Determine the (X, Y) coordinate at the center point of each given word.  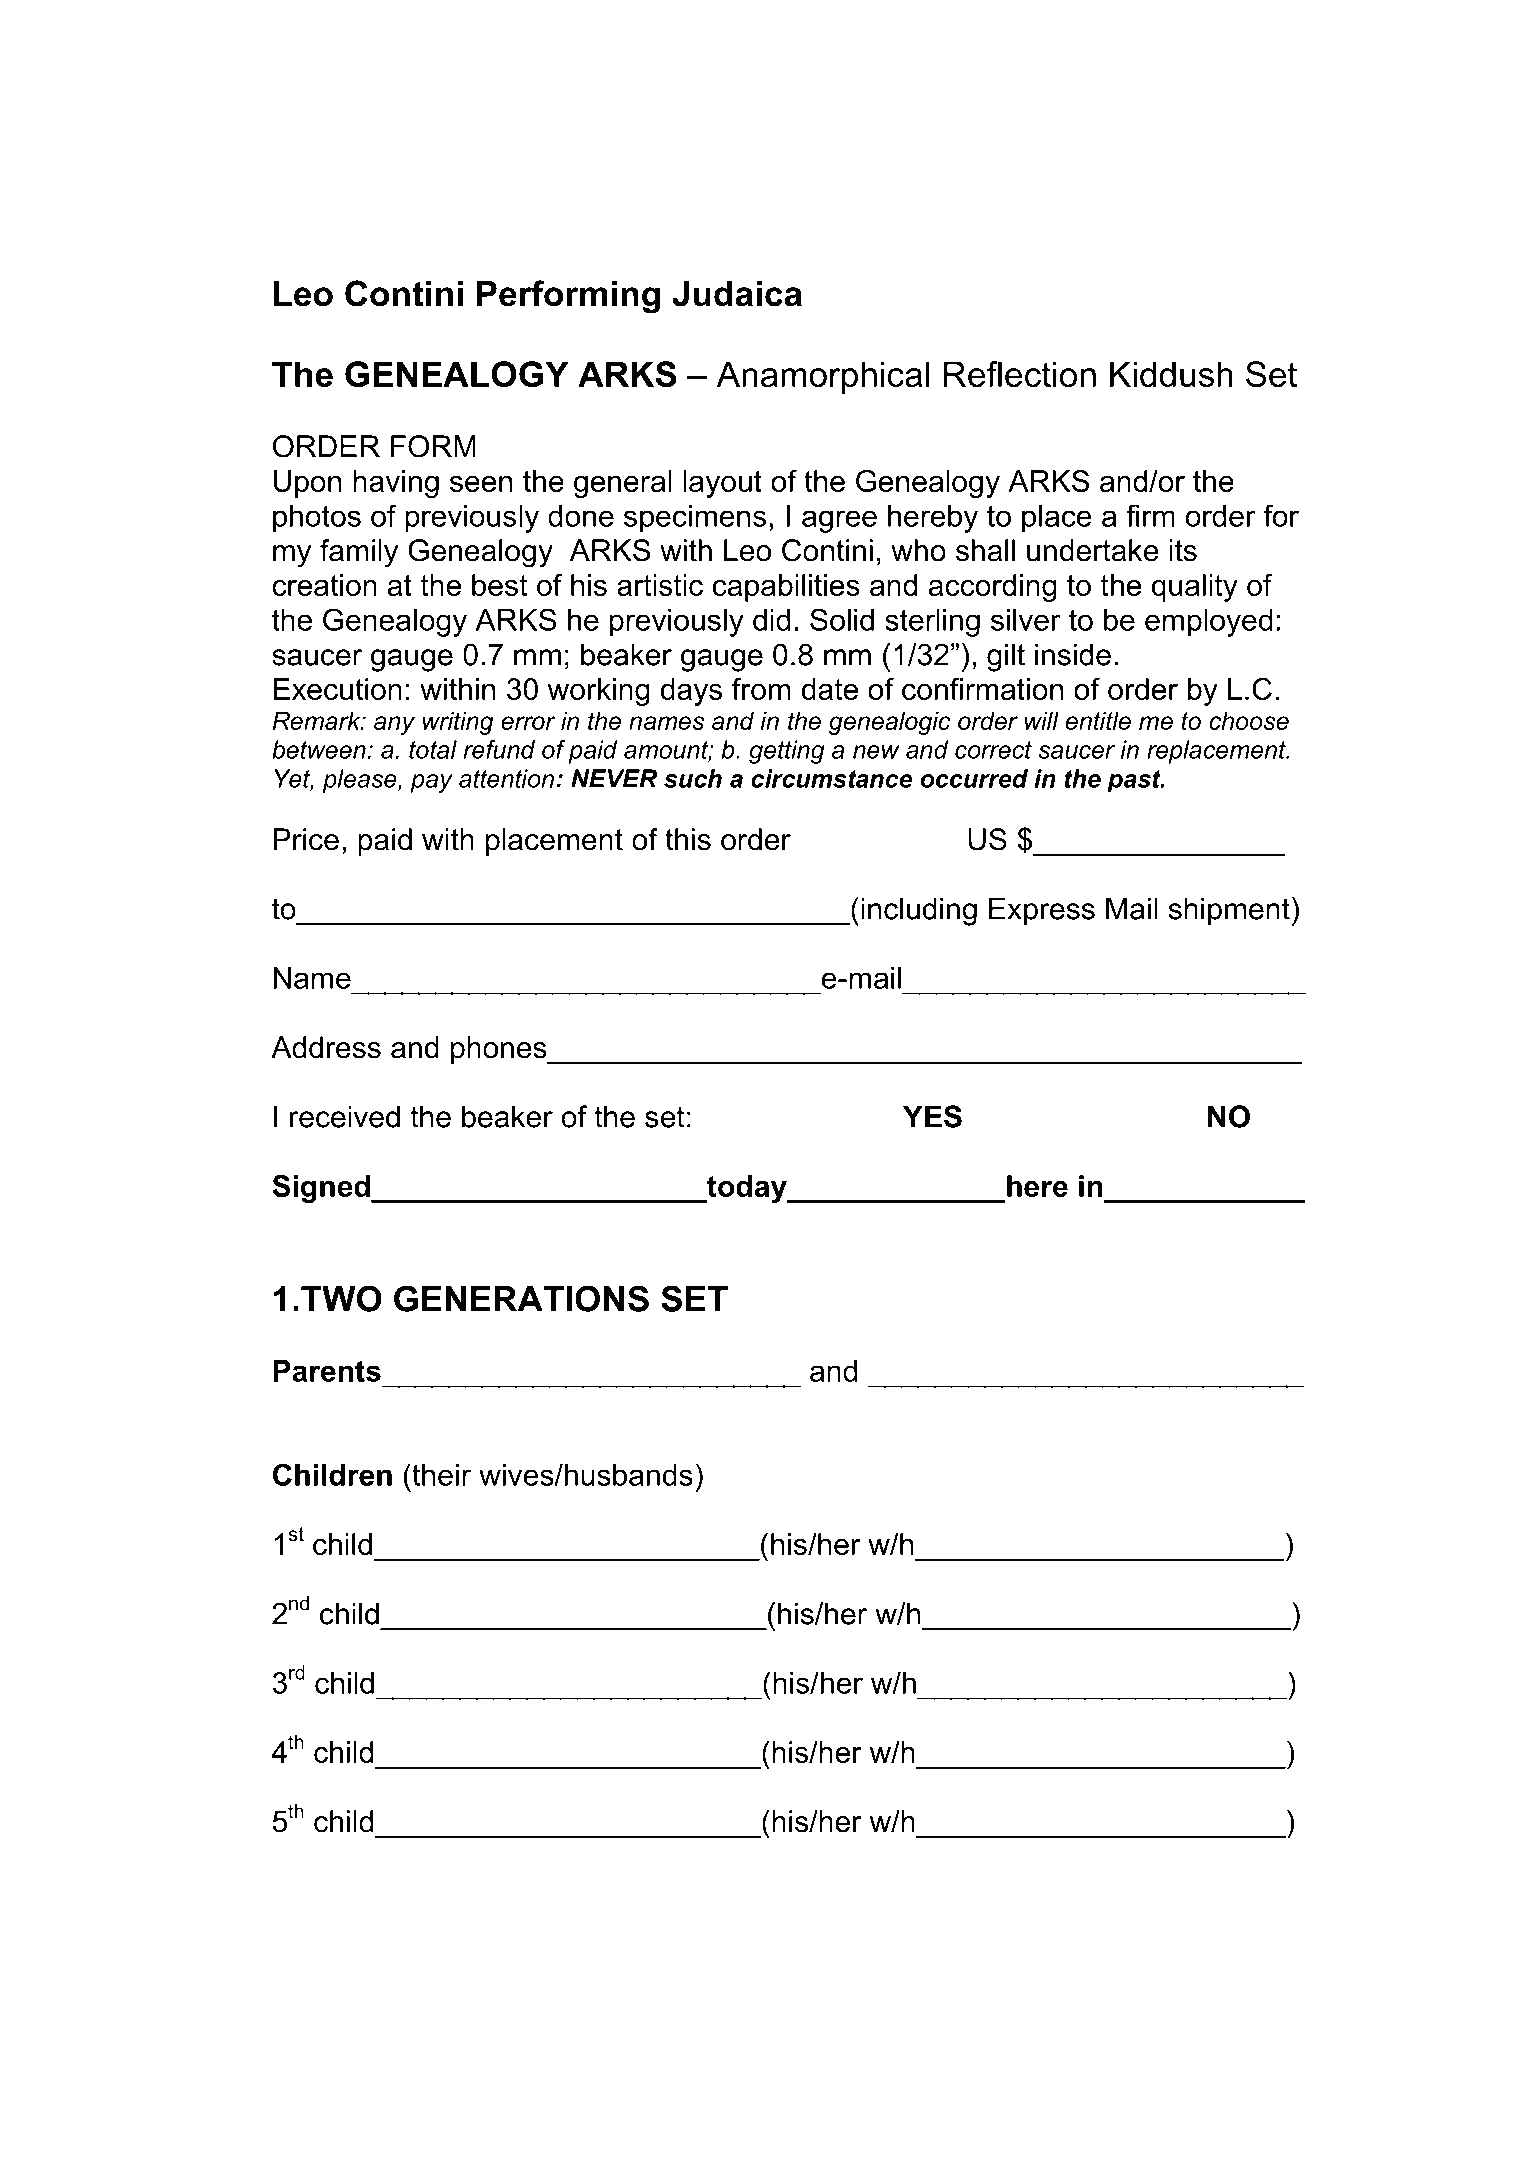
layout (722, 484)
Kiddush (1171, 374)
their (440, 1474)
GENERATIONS (521, 1298)
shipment (1229, 911)
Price (306, 839)
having (396, 484)
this (688, 839)
